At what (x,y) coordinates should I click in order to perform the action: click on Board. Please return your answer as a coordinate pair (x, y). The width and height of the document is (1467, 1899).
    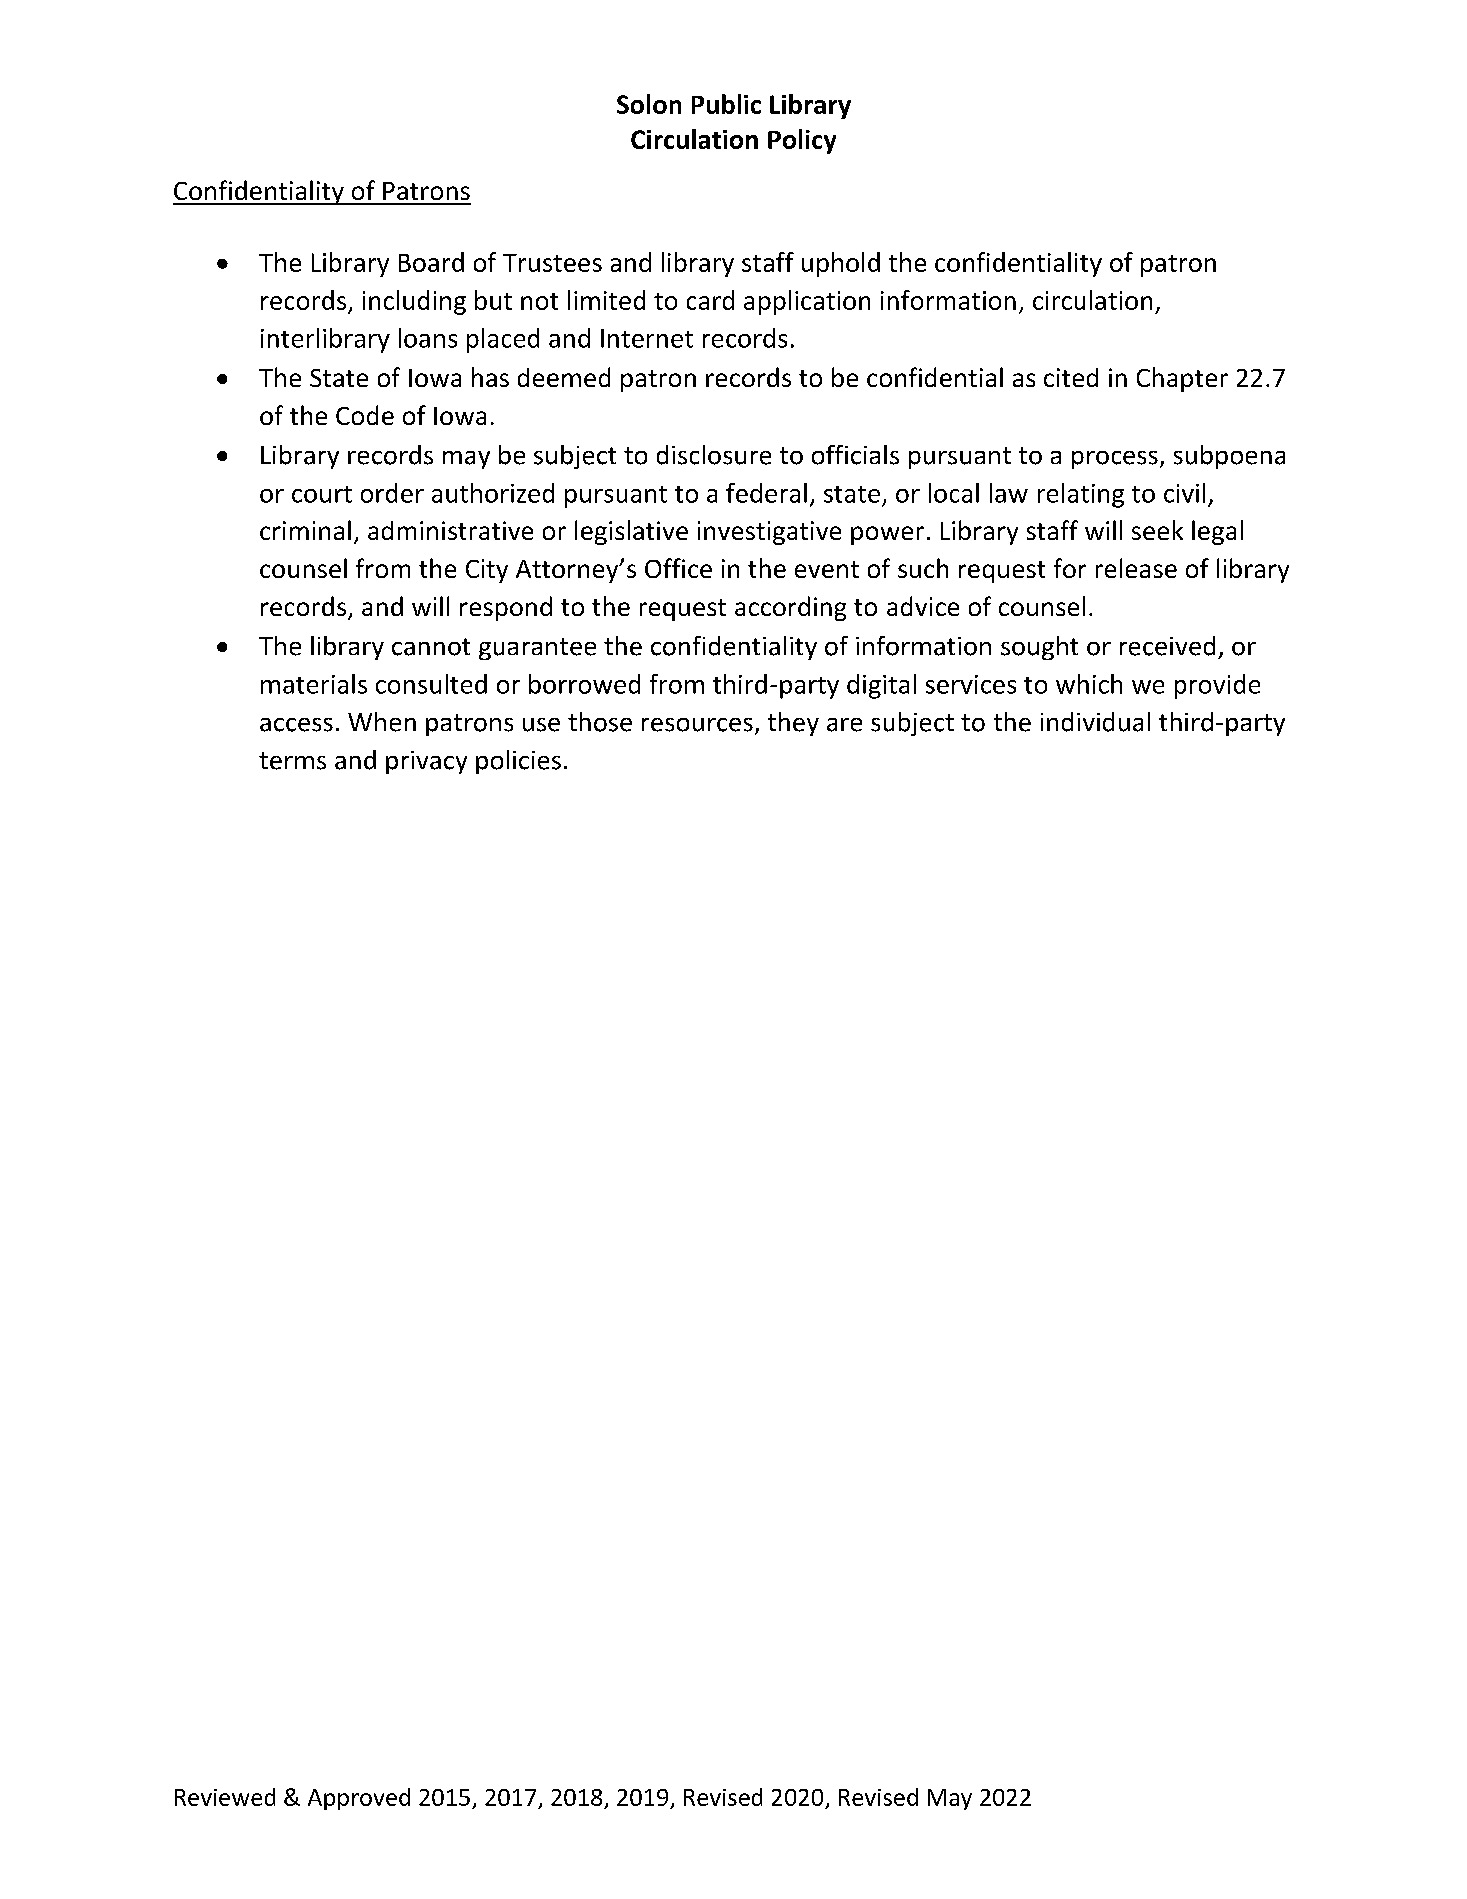
    Looking at the image, I should click on (431, 262).
